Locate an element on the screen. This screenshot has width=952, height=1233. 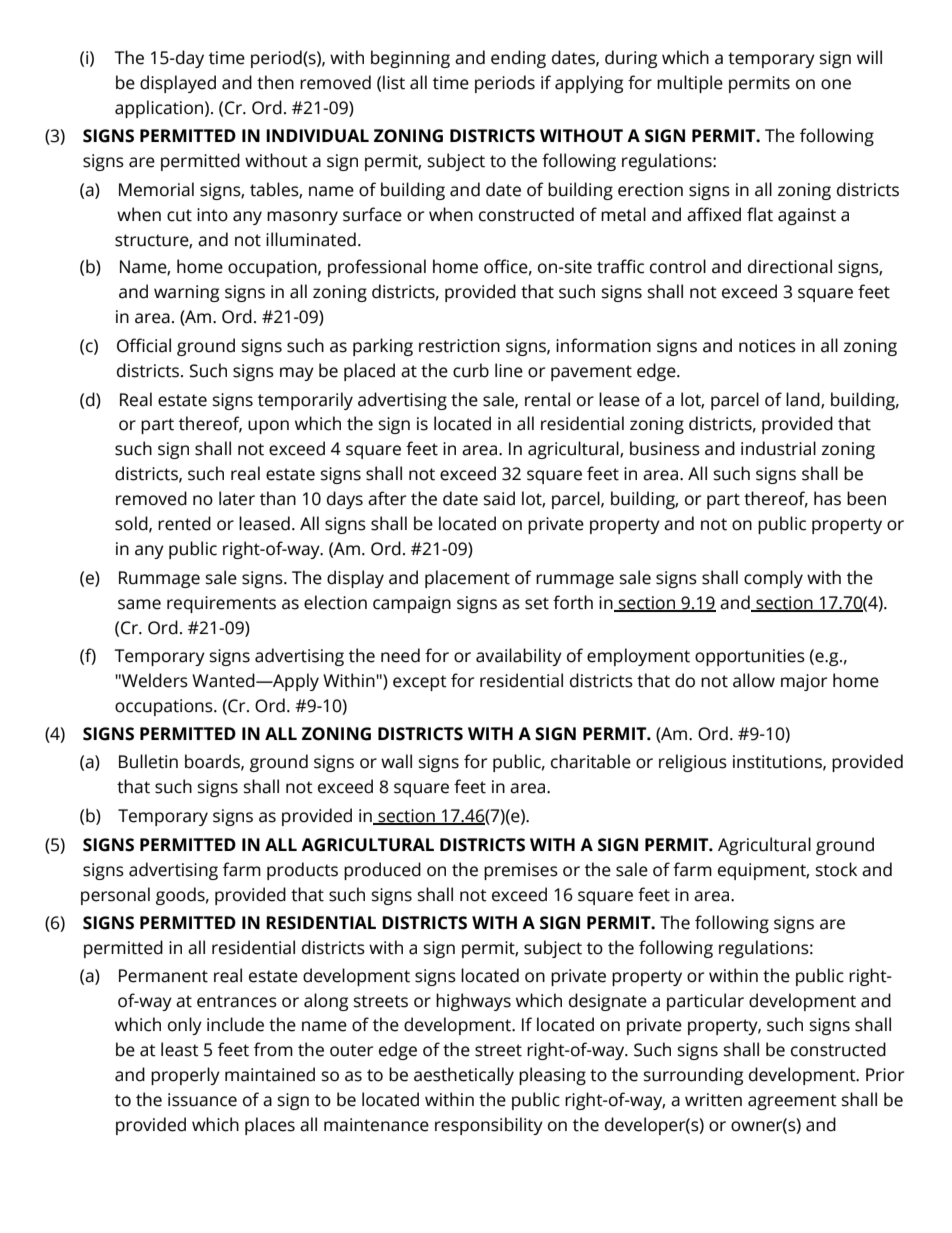
Official is located at coordinates (144, 345).
